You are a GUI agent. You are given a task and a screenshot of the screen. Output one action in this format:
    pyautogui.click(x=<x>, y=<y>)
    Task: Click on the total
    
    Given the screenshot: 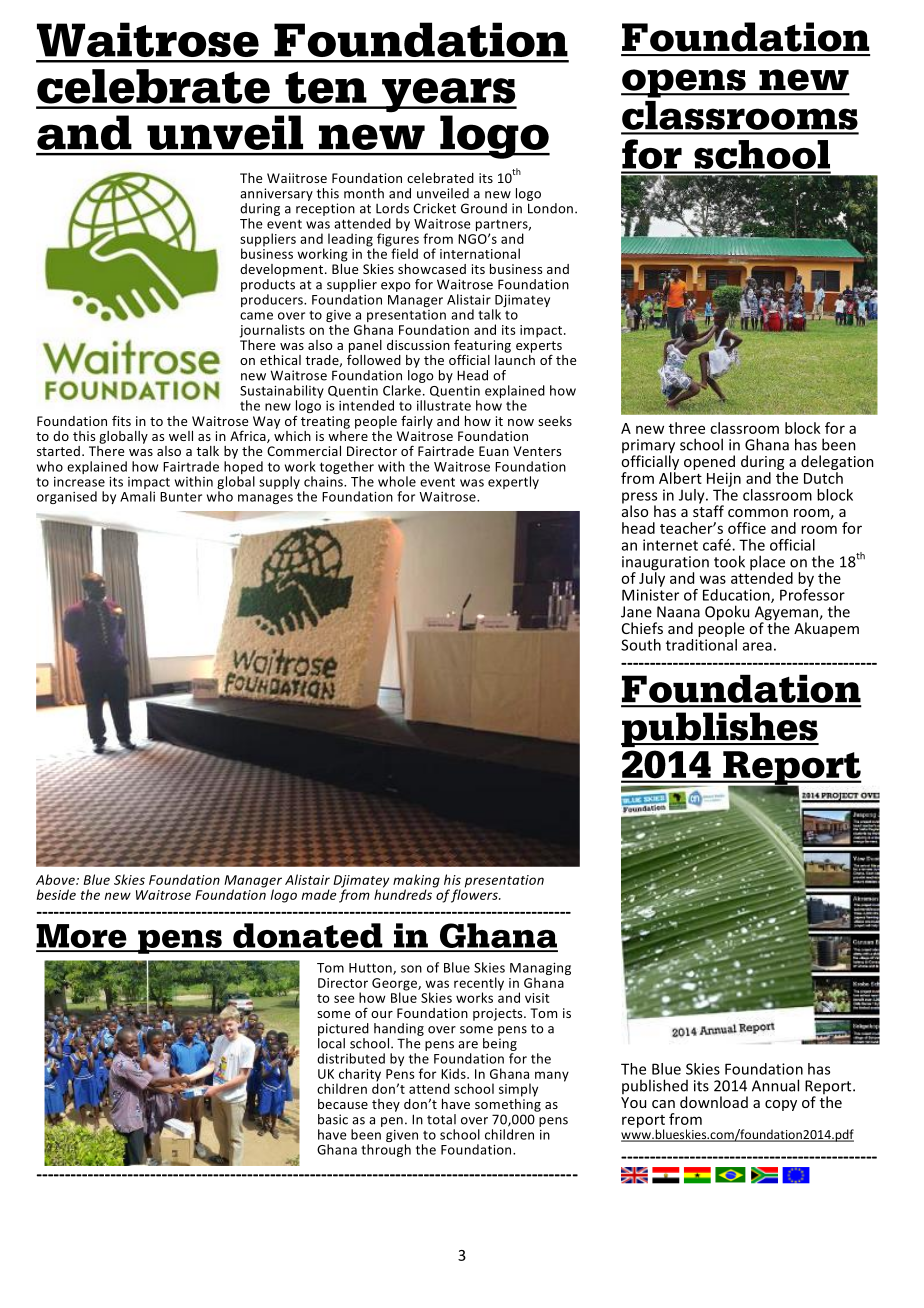 What is the action you would take?
    pyautogui.click(x=441, y=1119)
